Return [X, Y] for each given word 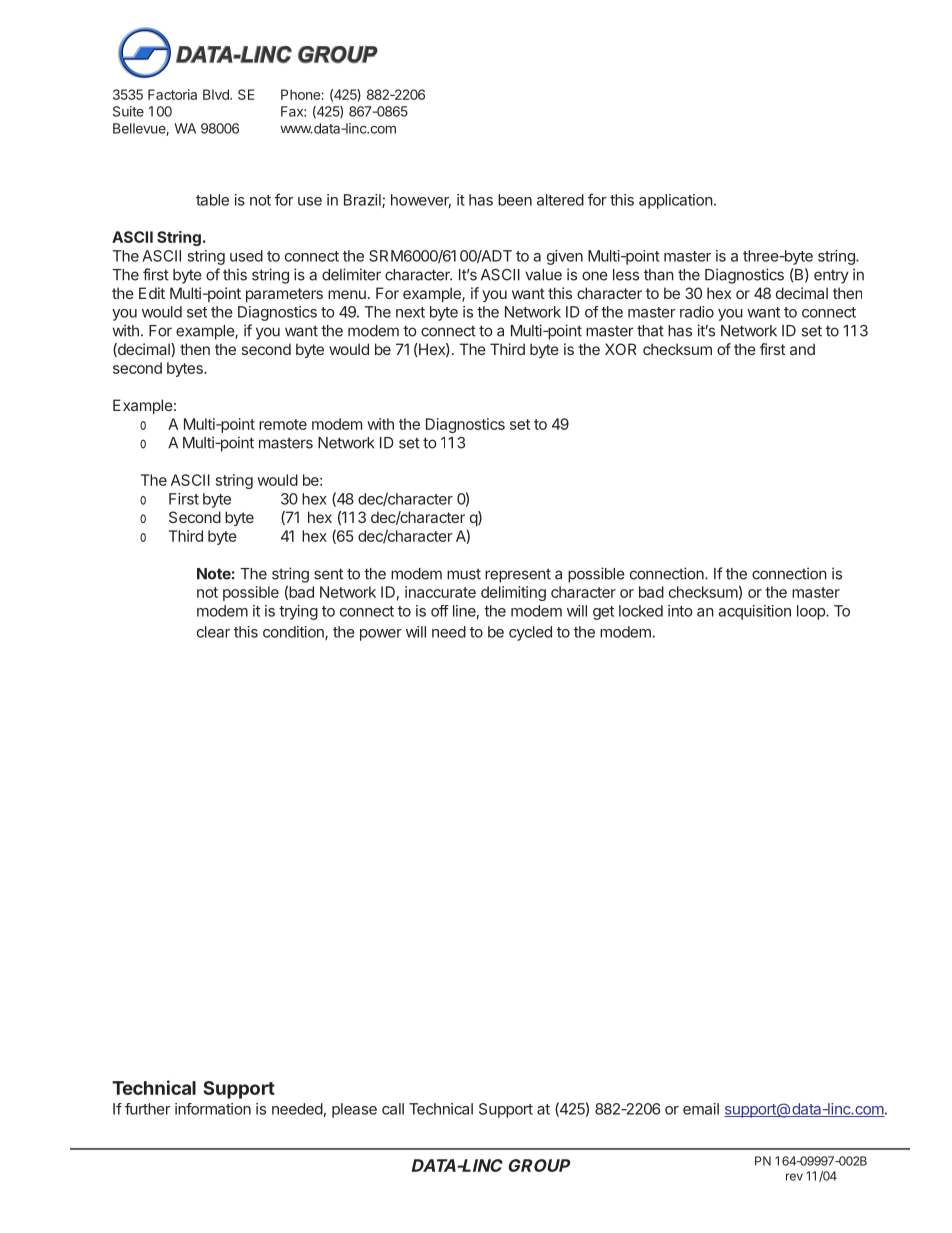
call [393, 1109]
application [676, 201]
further [148, 1109]
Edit [152, 293]
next [410, 312]
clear [213, 632]
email [701, 1109]
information [213, 1109]
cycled [530, 633]
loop [812, 612]
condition [294, 633]
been [515, 200]
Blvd [217, 94]
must [464, 574]
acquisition [754, 612]
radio [697, 312]
